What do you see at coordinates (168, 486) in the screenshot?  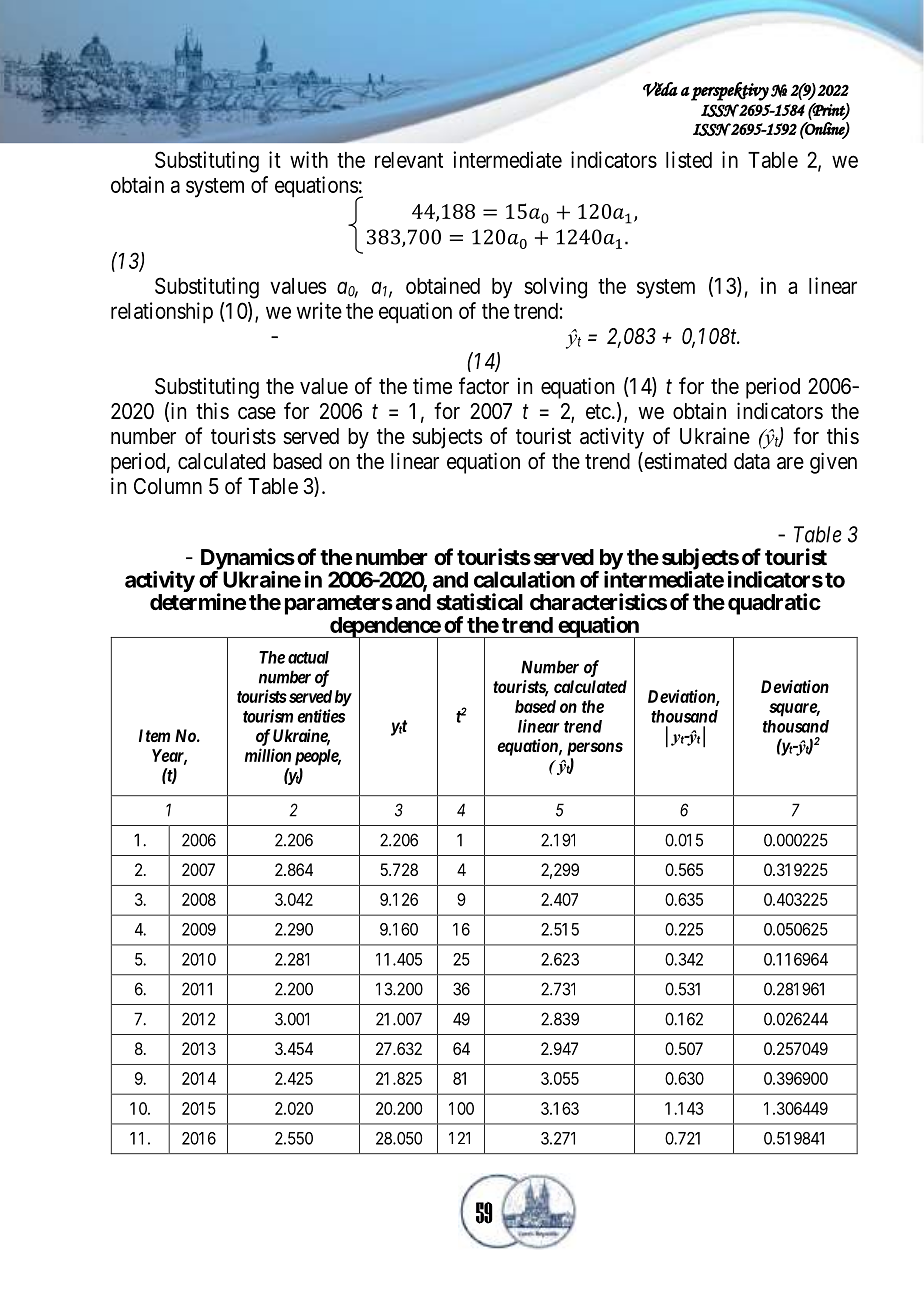 I see `Column` at bounding box center [168, 486].
